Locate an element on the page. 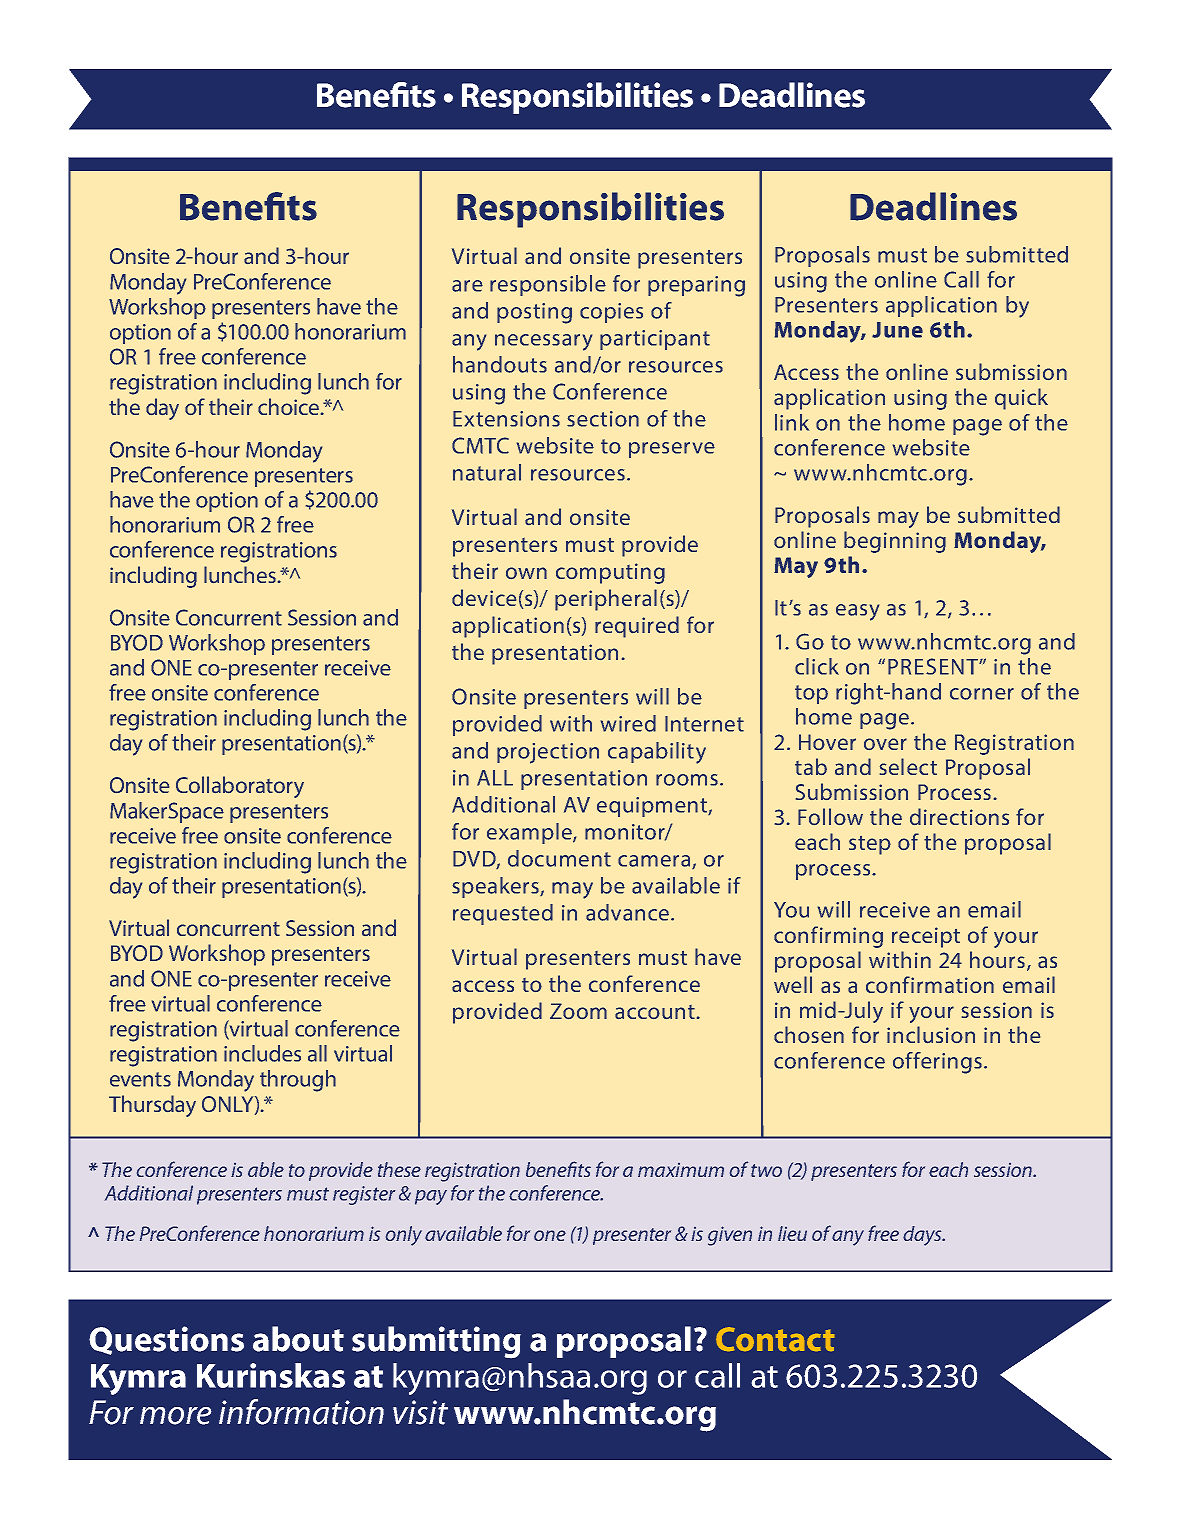 Image resolution: width=1181 pixels, height=1529 pixels. document is located at coordinates (559, 858).
